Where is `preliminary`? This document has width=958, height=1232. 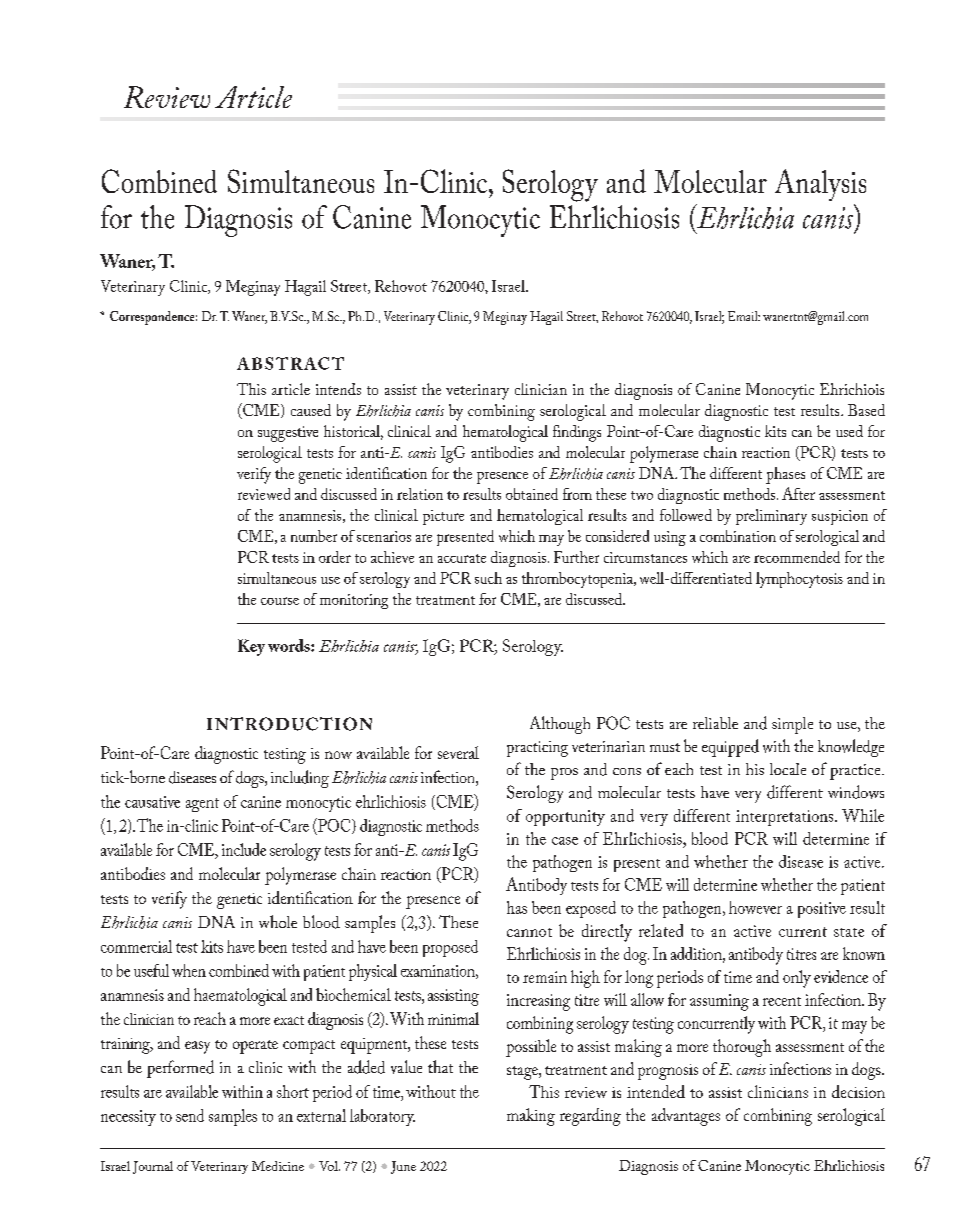
preliminary is located at coordinates (771, 517).
